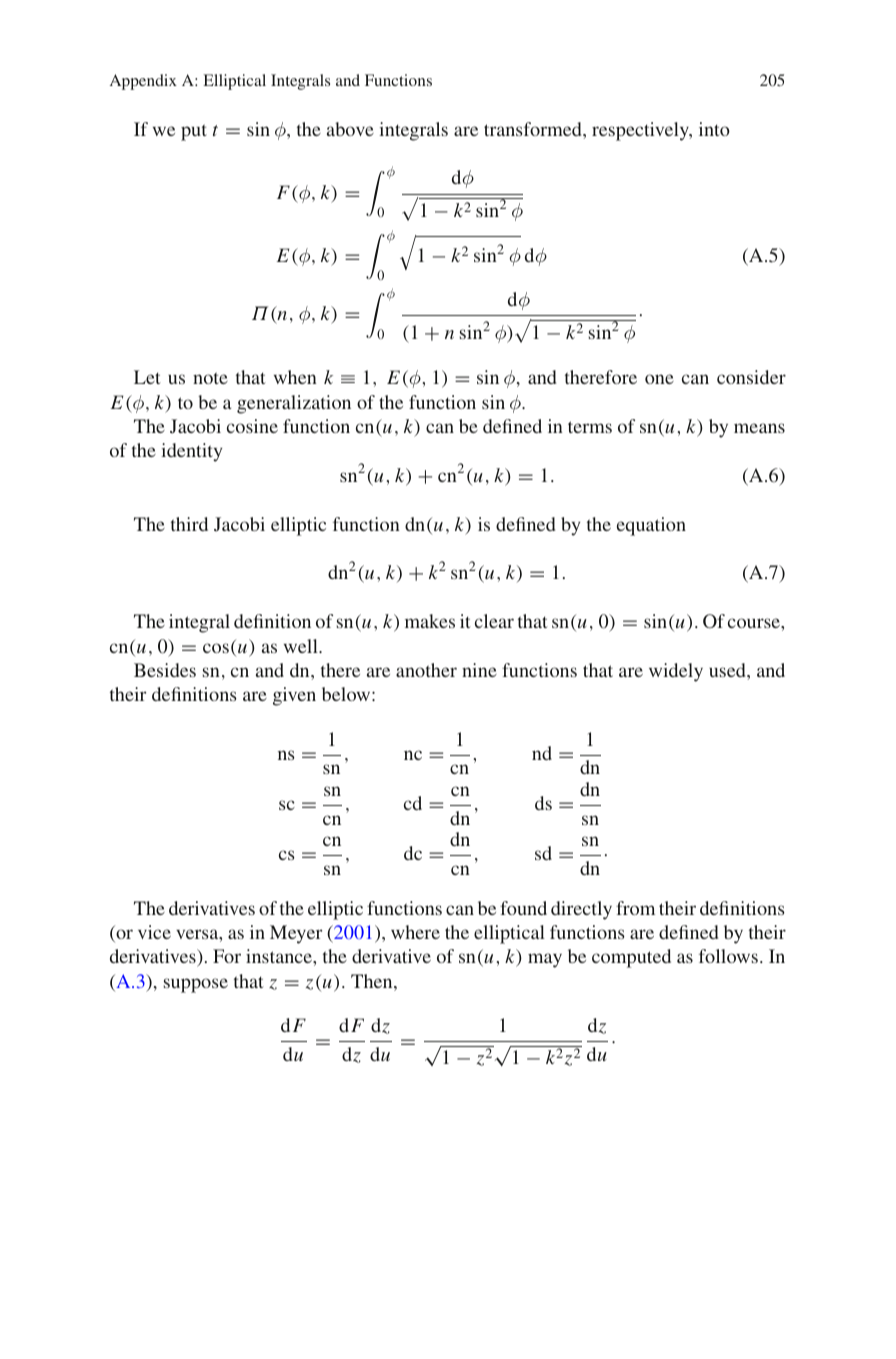 The image size is (896, 1359). What do you see at coordinates (196, 985) in the document?
I see `suppose` at bounding box center [196, 985].
